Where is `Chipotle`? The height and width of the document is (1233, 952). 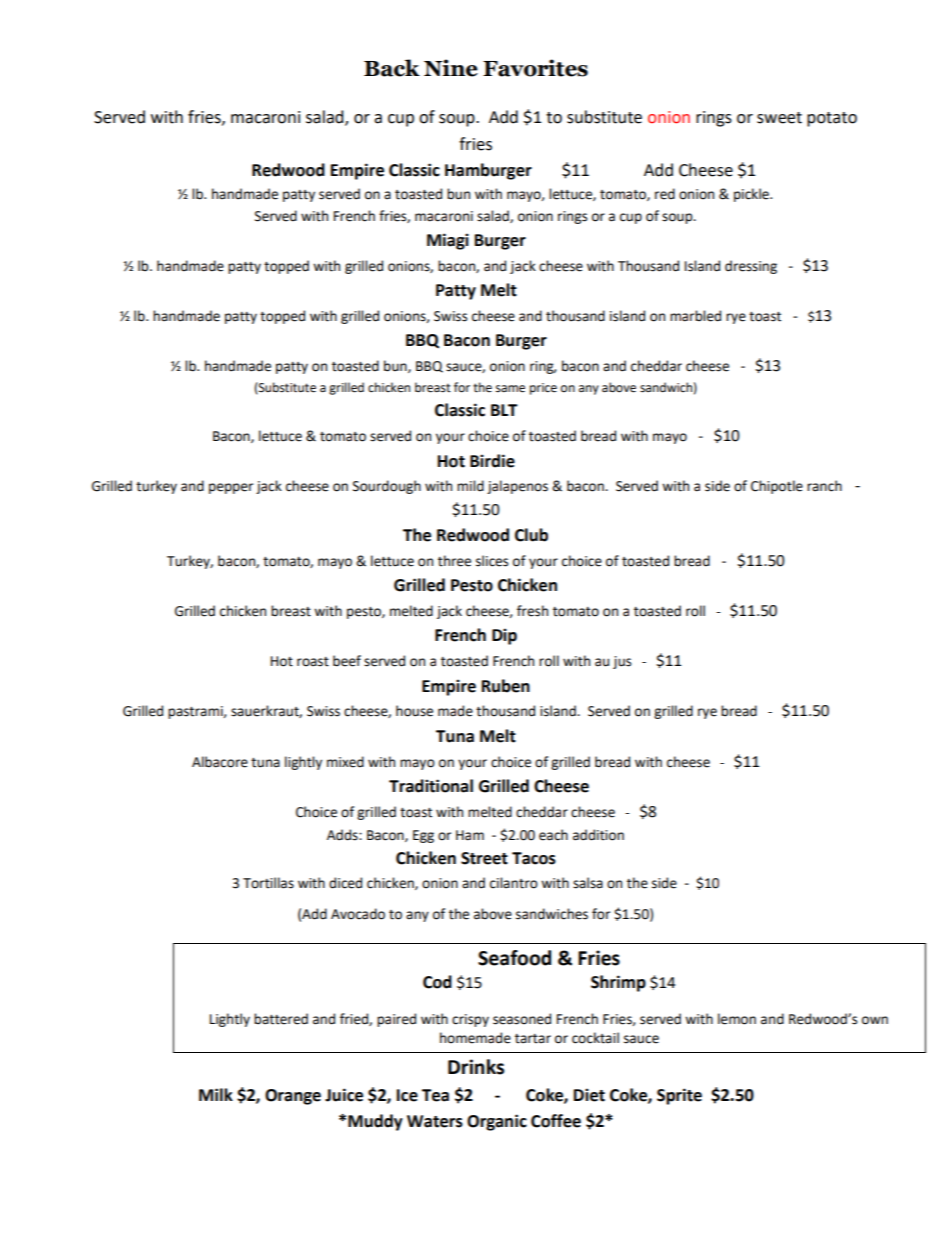 Chipotle is located at coordinates (777, 487).
